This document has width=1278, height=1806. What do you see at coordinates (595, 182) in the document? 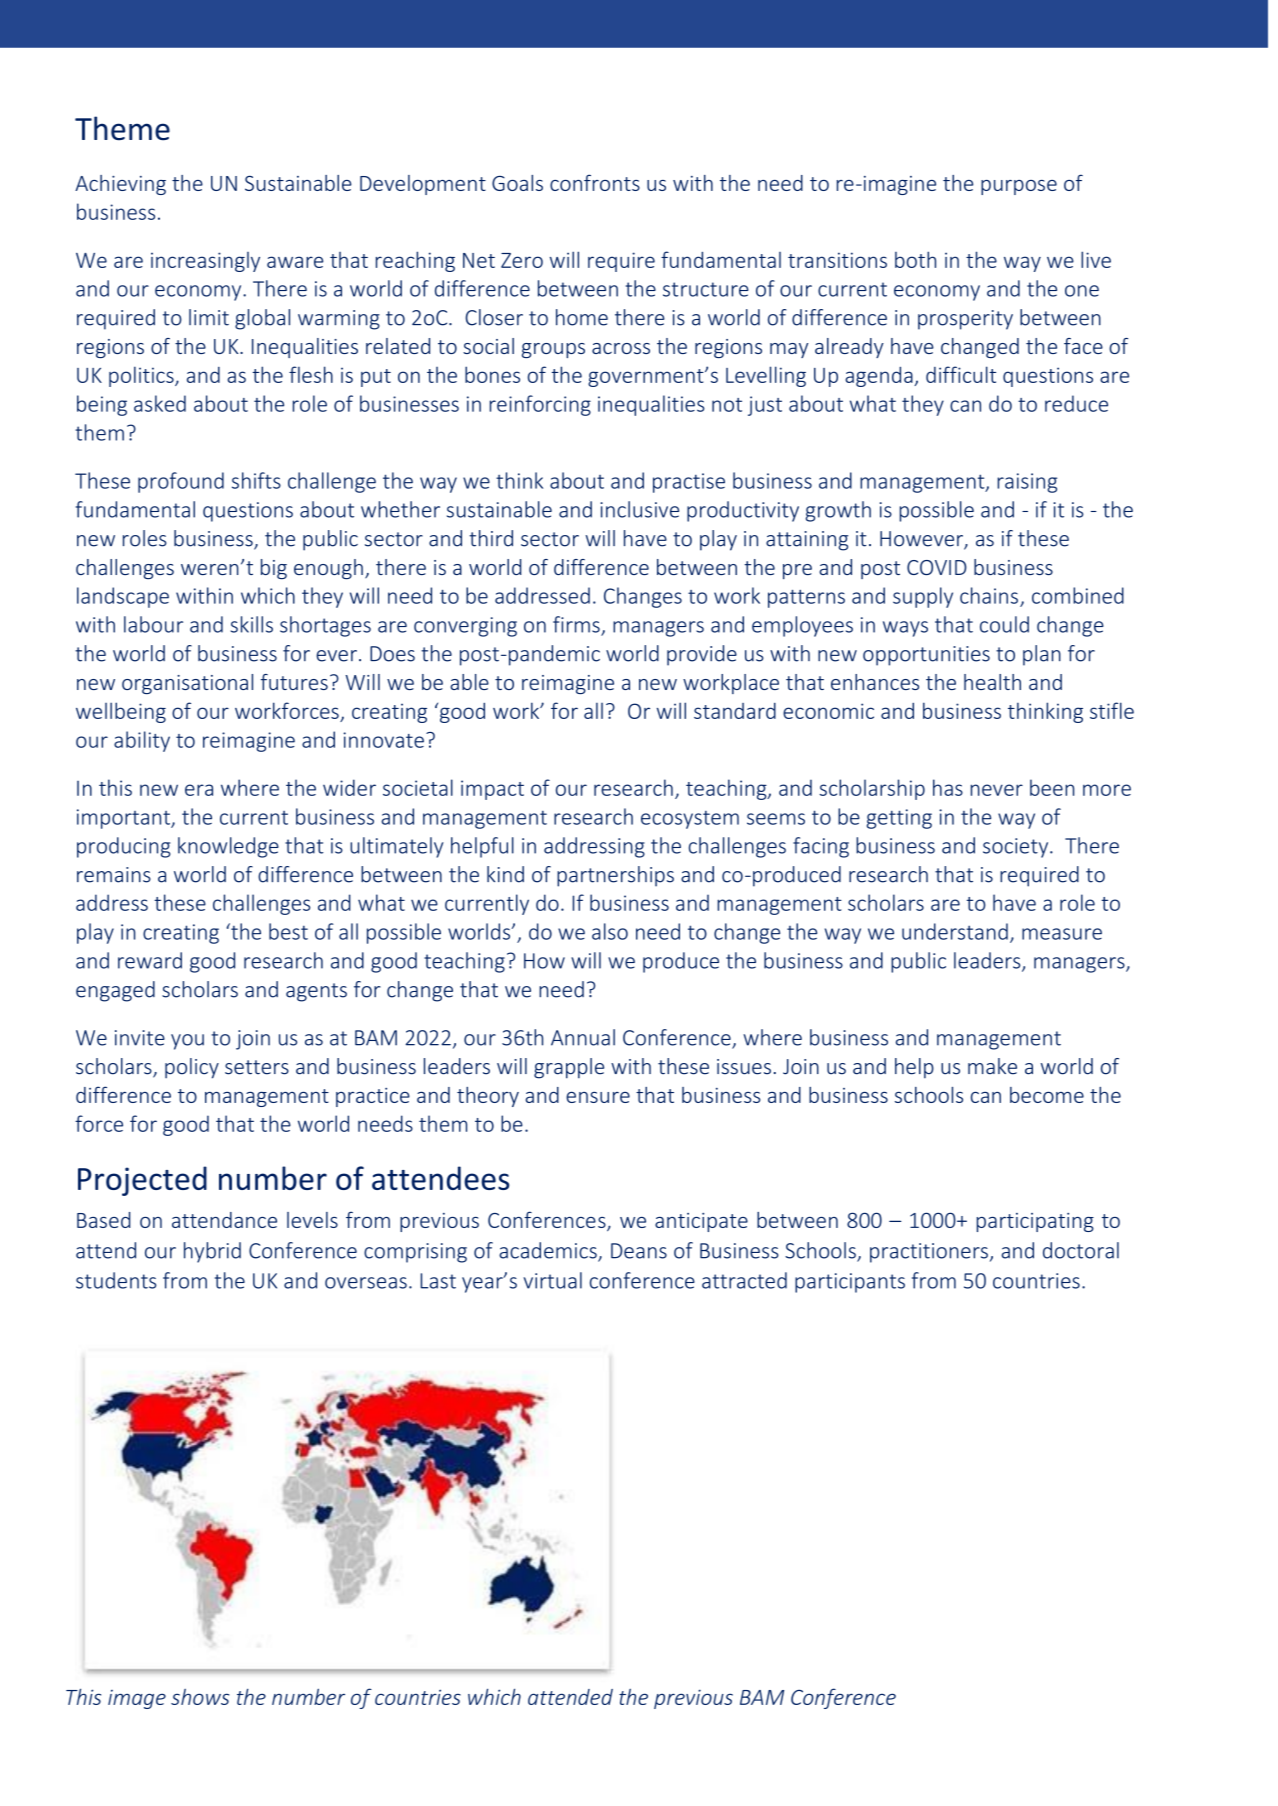
I see `confronts` at bounding box center [595, 182].
